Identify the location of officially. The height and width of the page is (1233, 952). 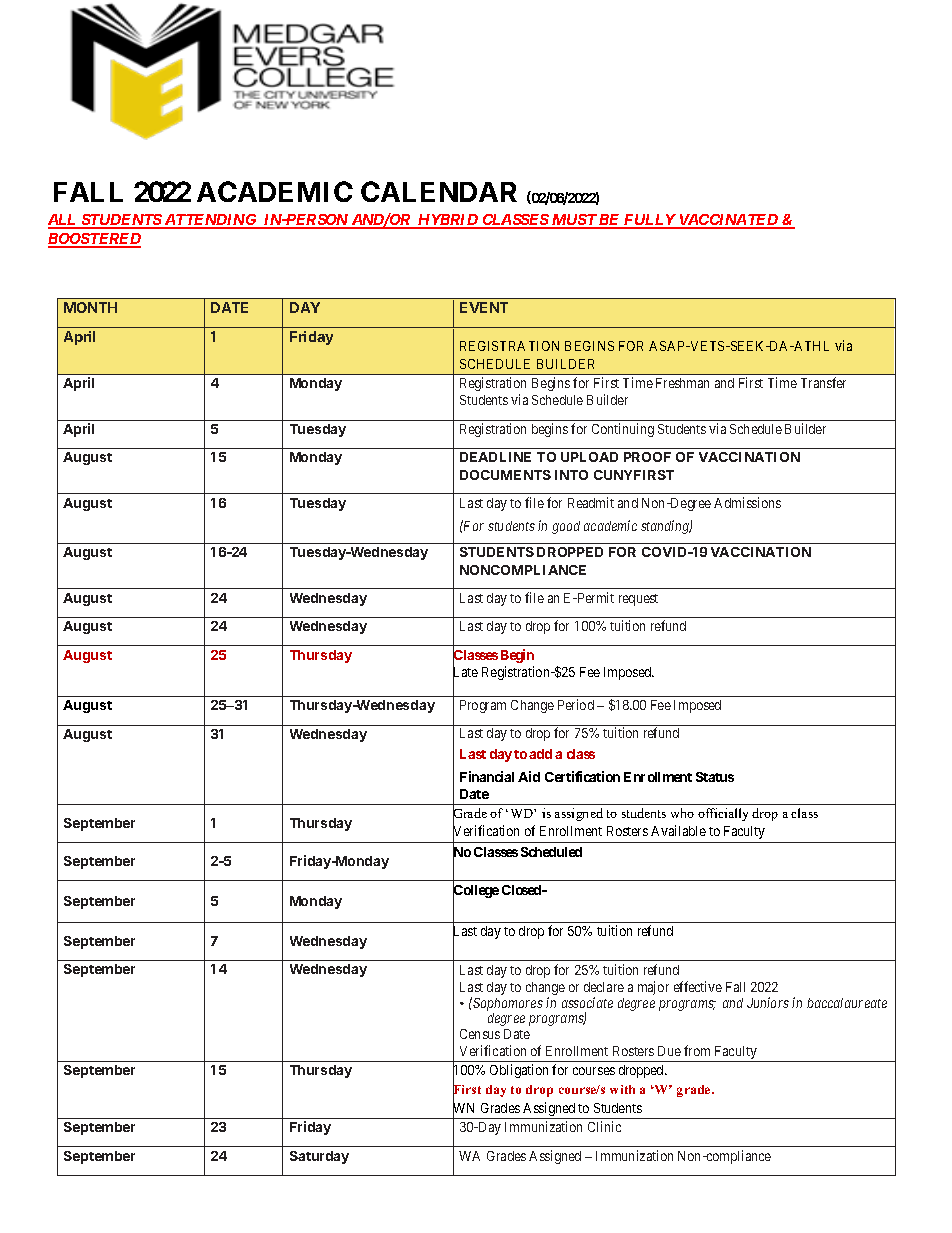
(723, 814).
